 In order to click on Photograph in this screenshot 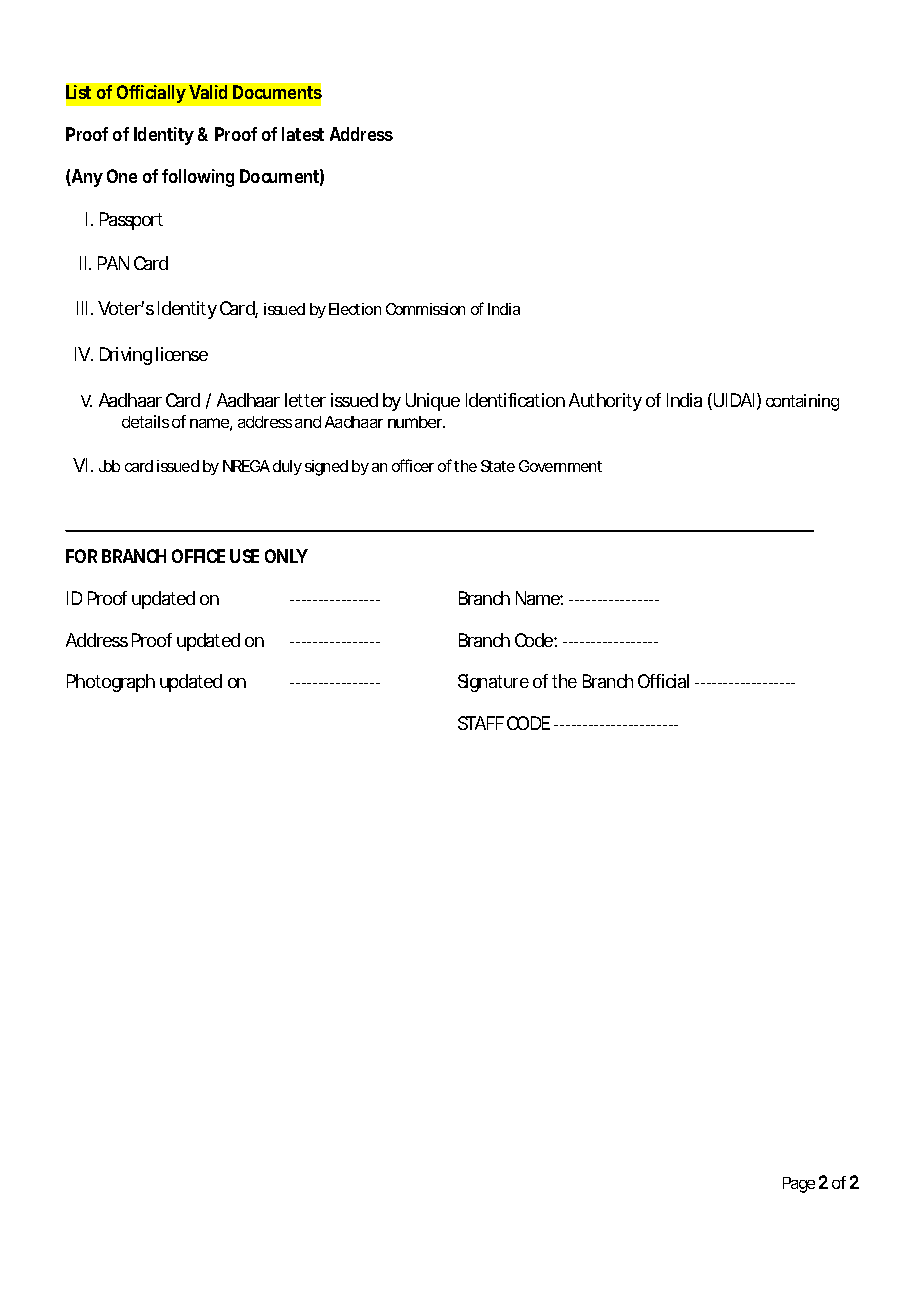, I will do `click(111, 683)`.
